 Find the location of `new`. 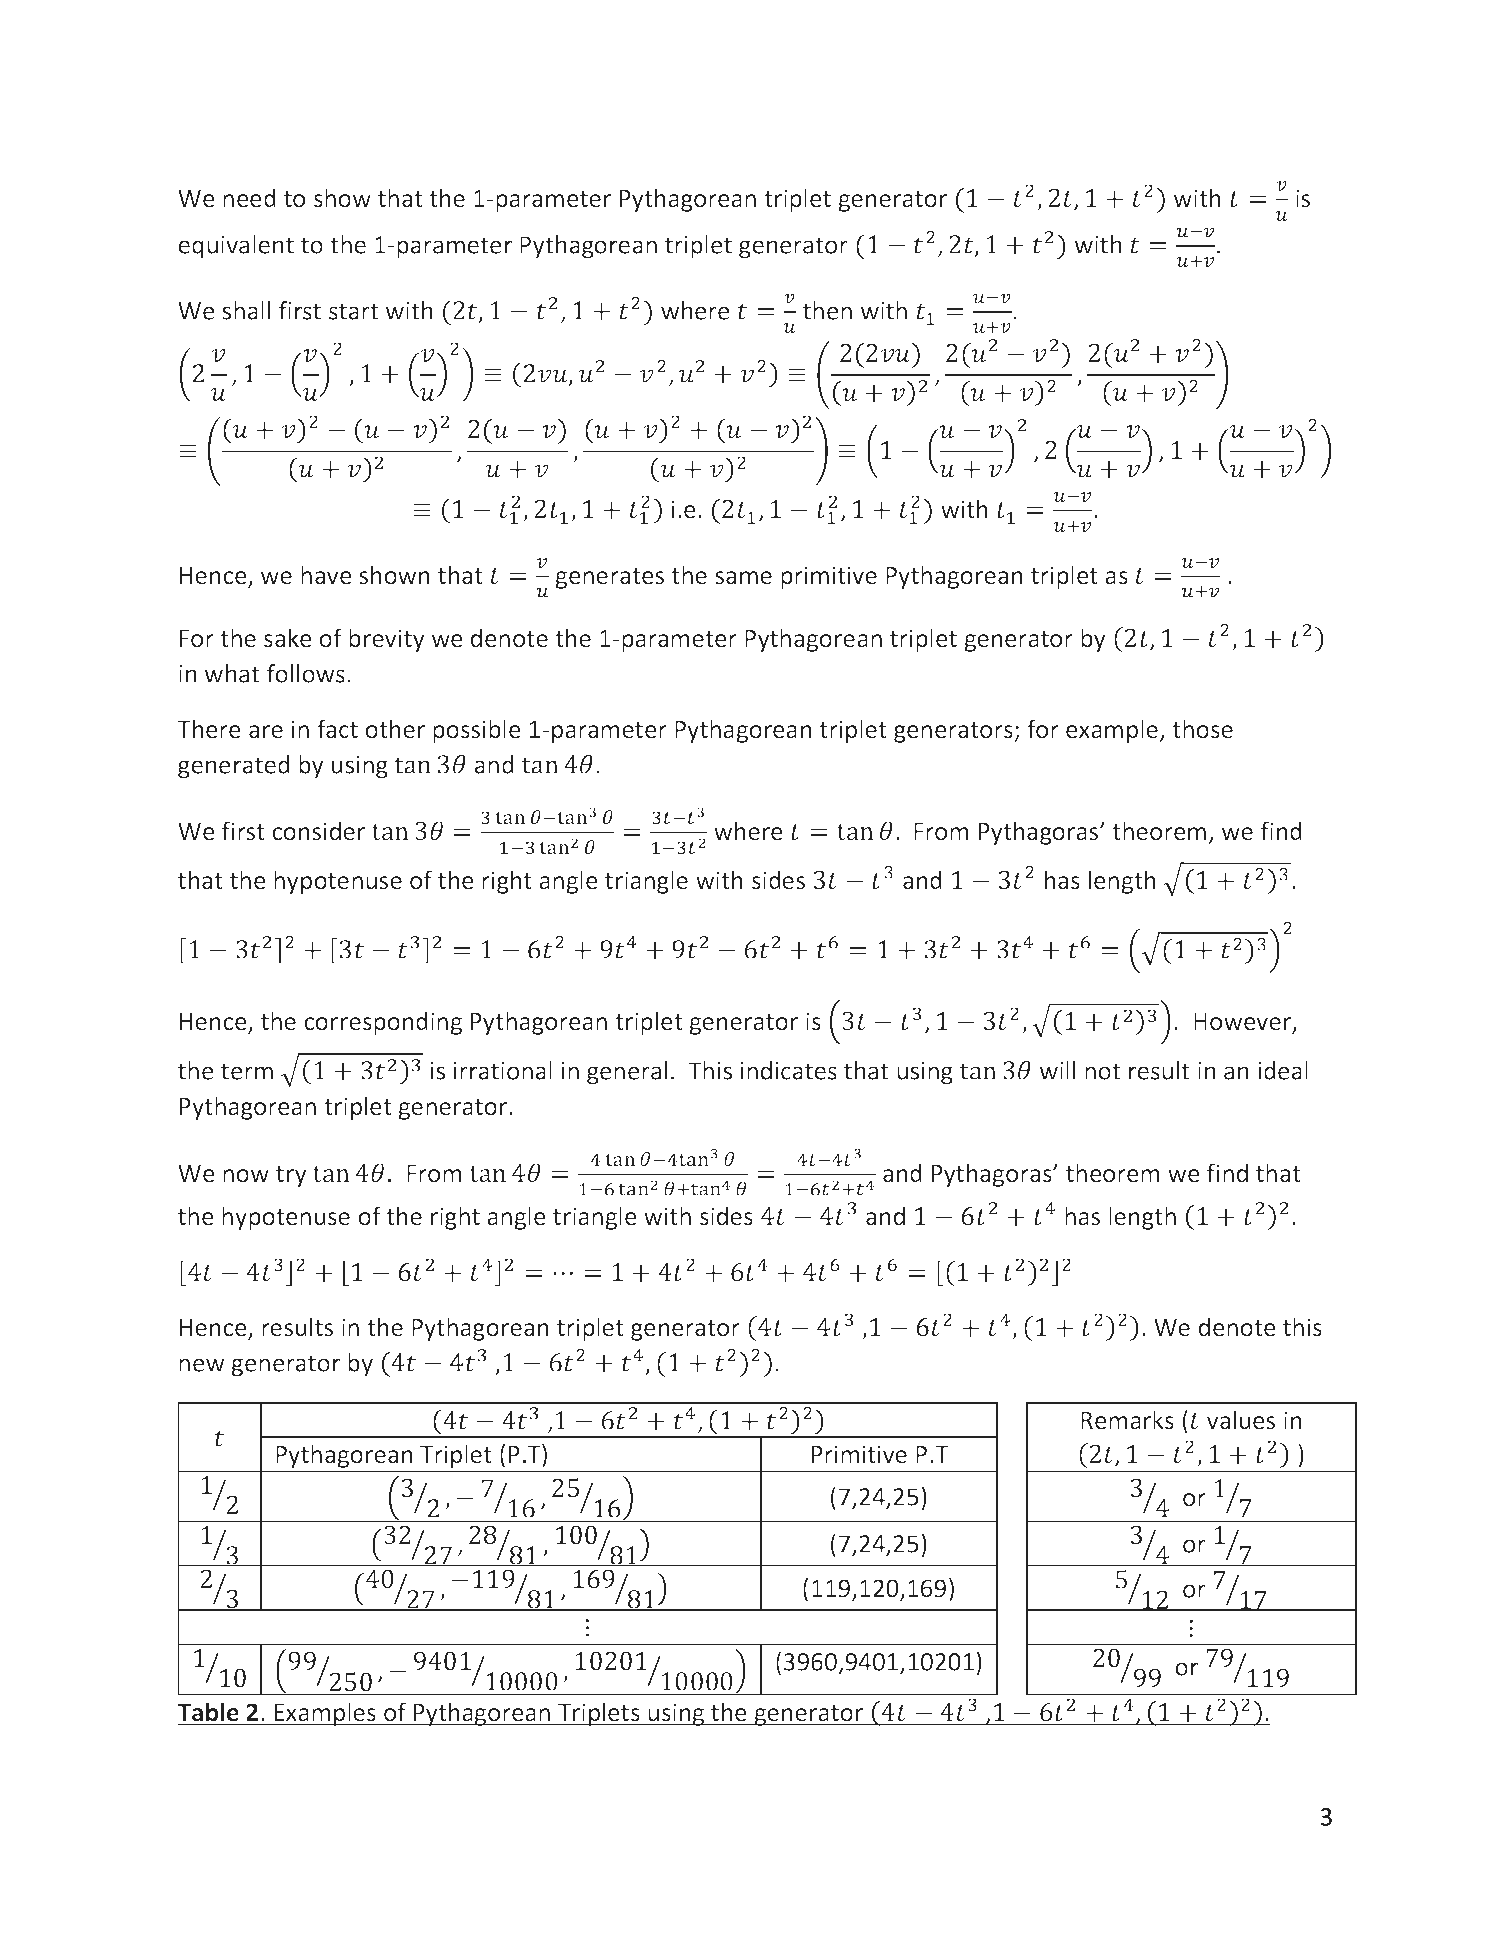

new is located at coordinates (202, 1365).
